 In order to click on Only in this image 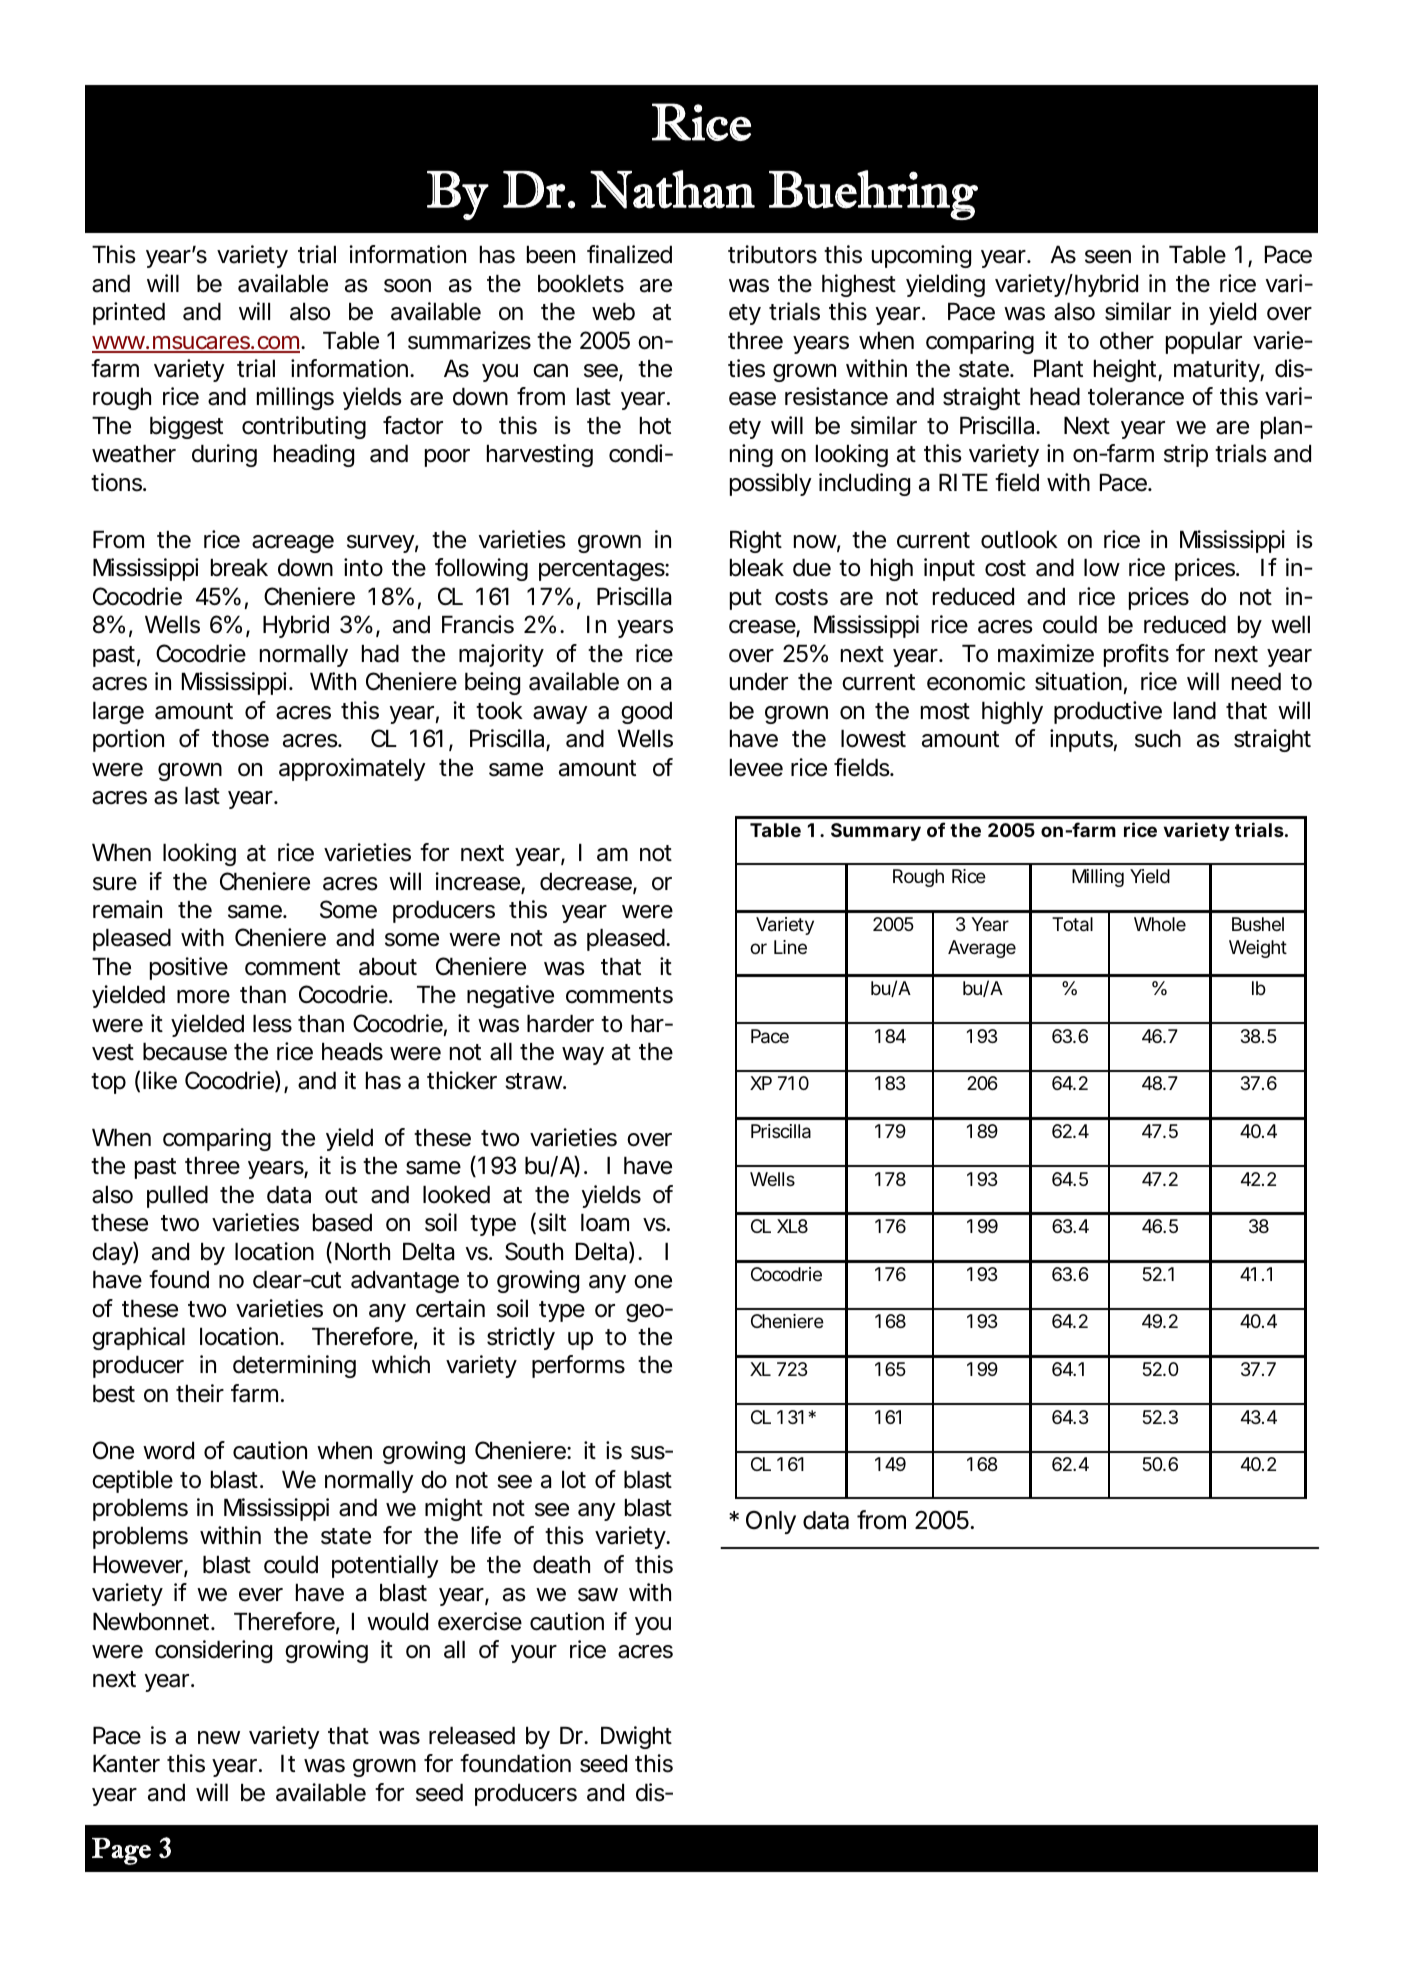, I will do `click(771, 1522)`.
